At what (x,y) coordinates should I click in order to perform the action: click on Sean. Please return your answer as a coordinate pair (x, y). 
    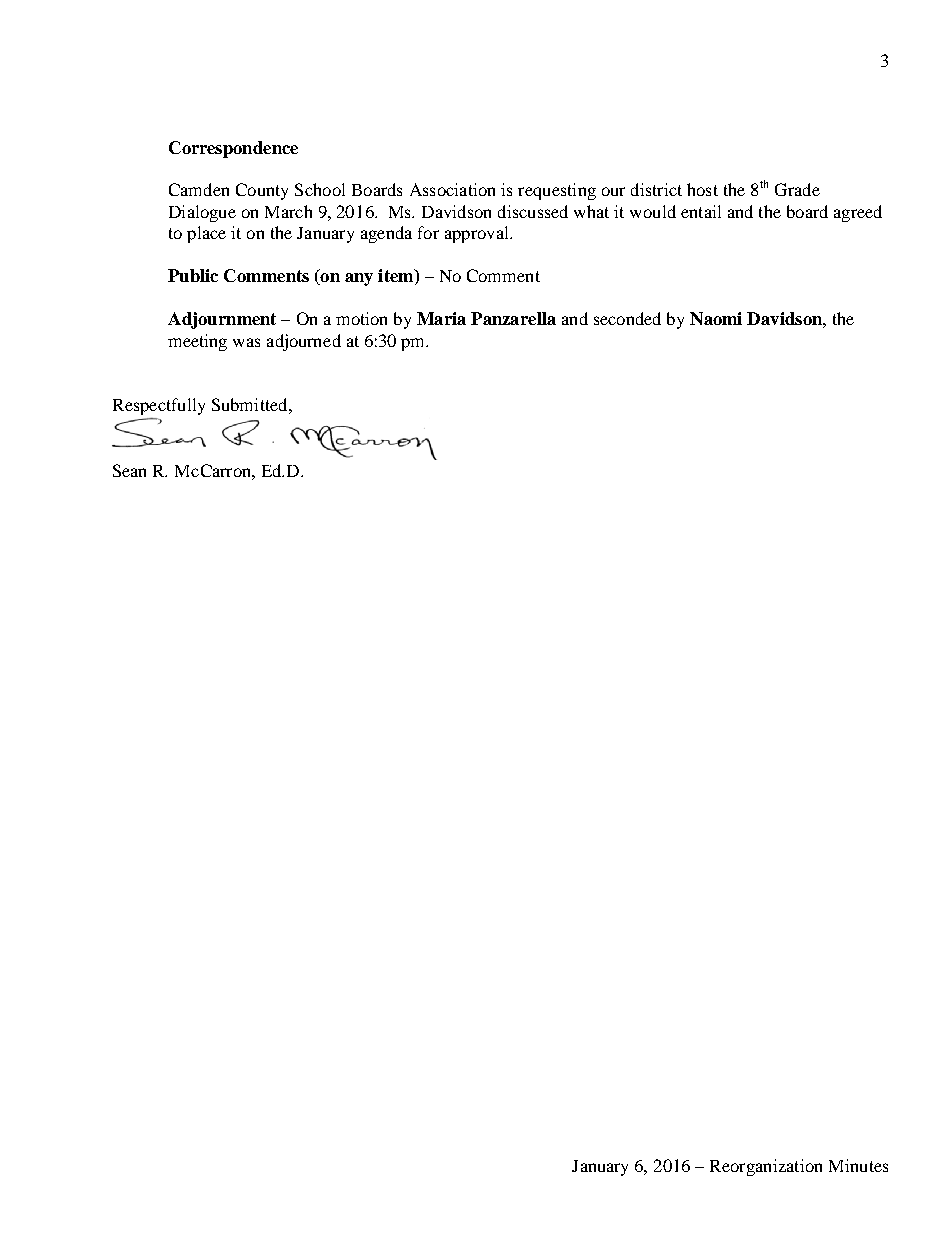
    Looking at the image, I should click on (129, 470).
